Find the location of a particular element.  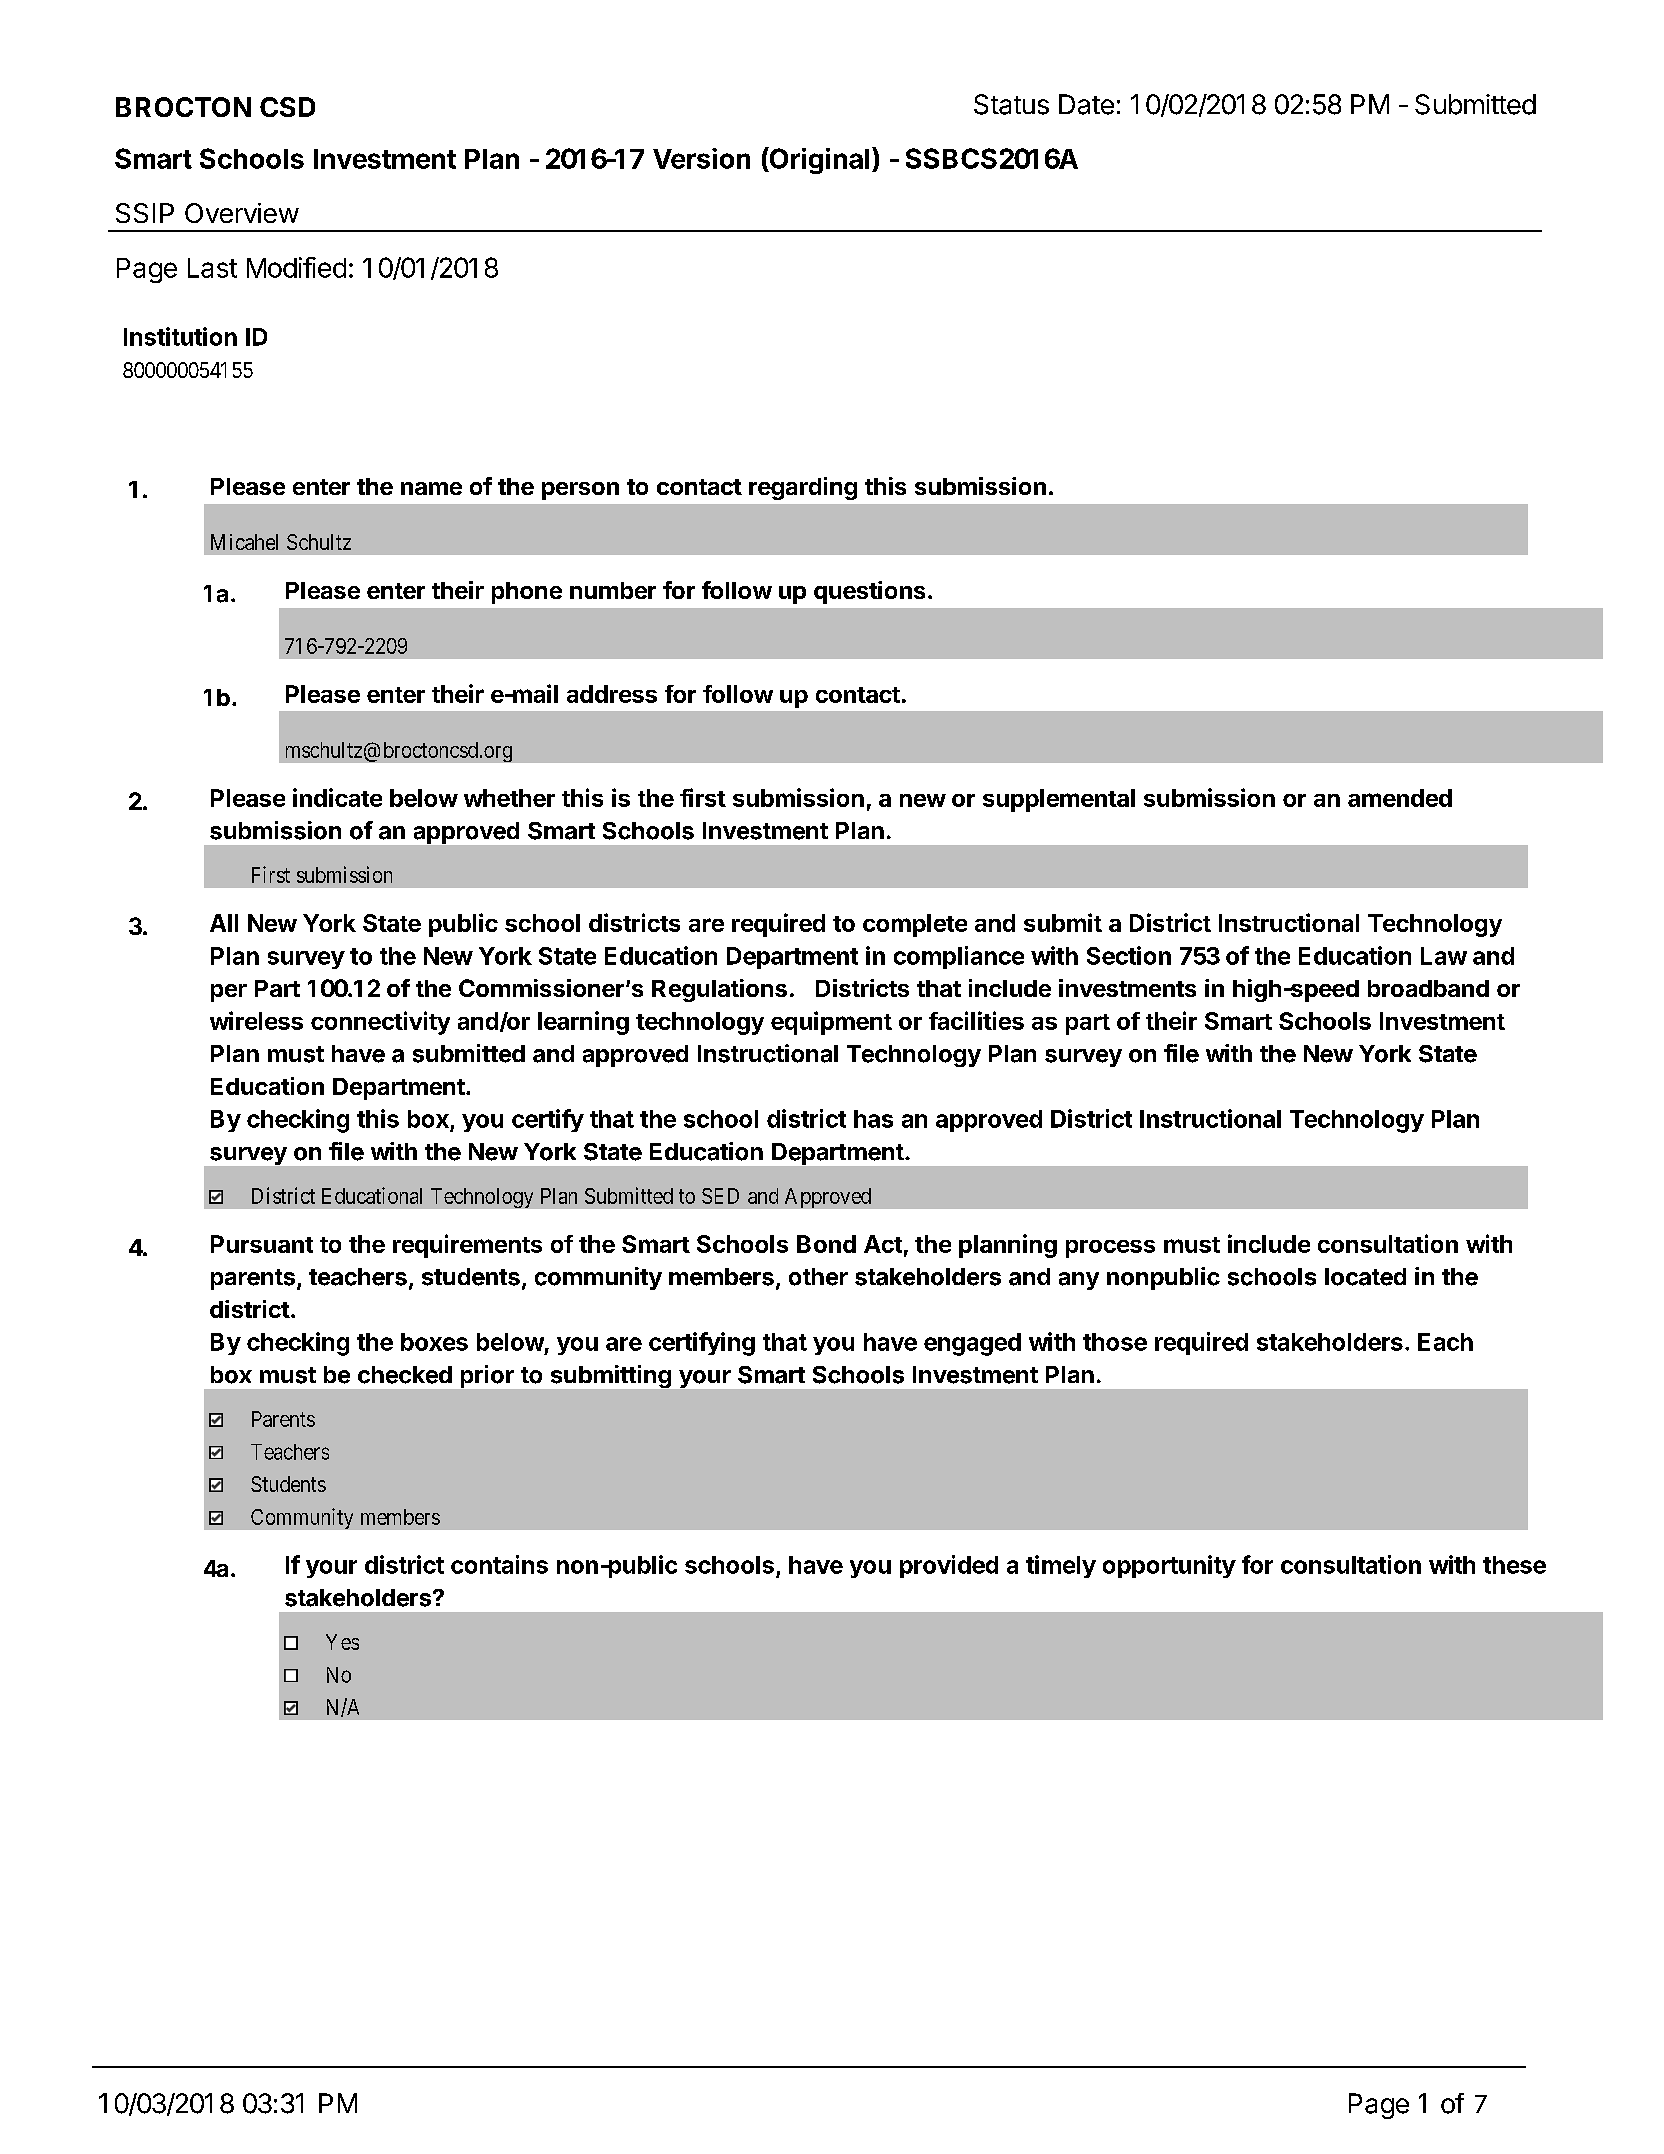

Version is located at coordinates (701, 158).
